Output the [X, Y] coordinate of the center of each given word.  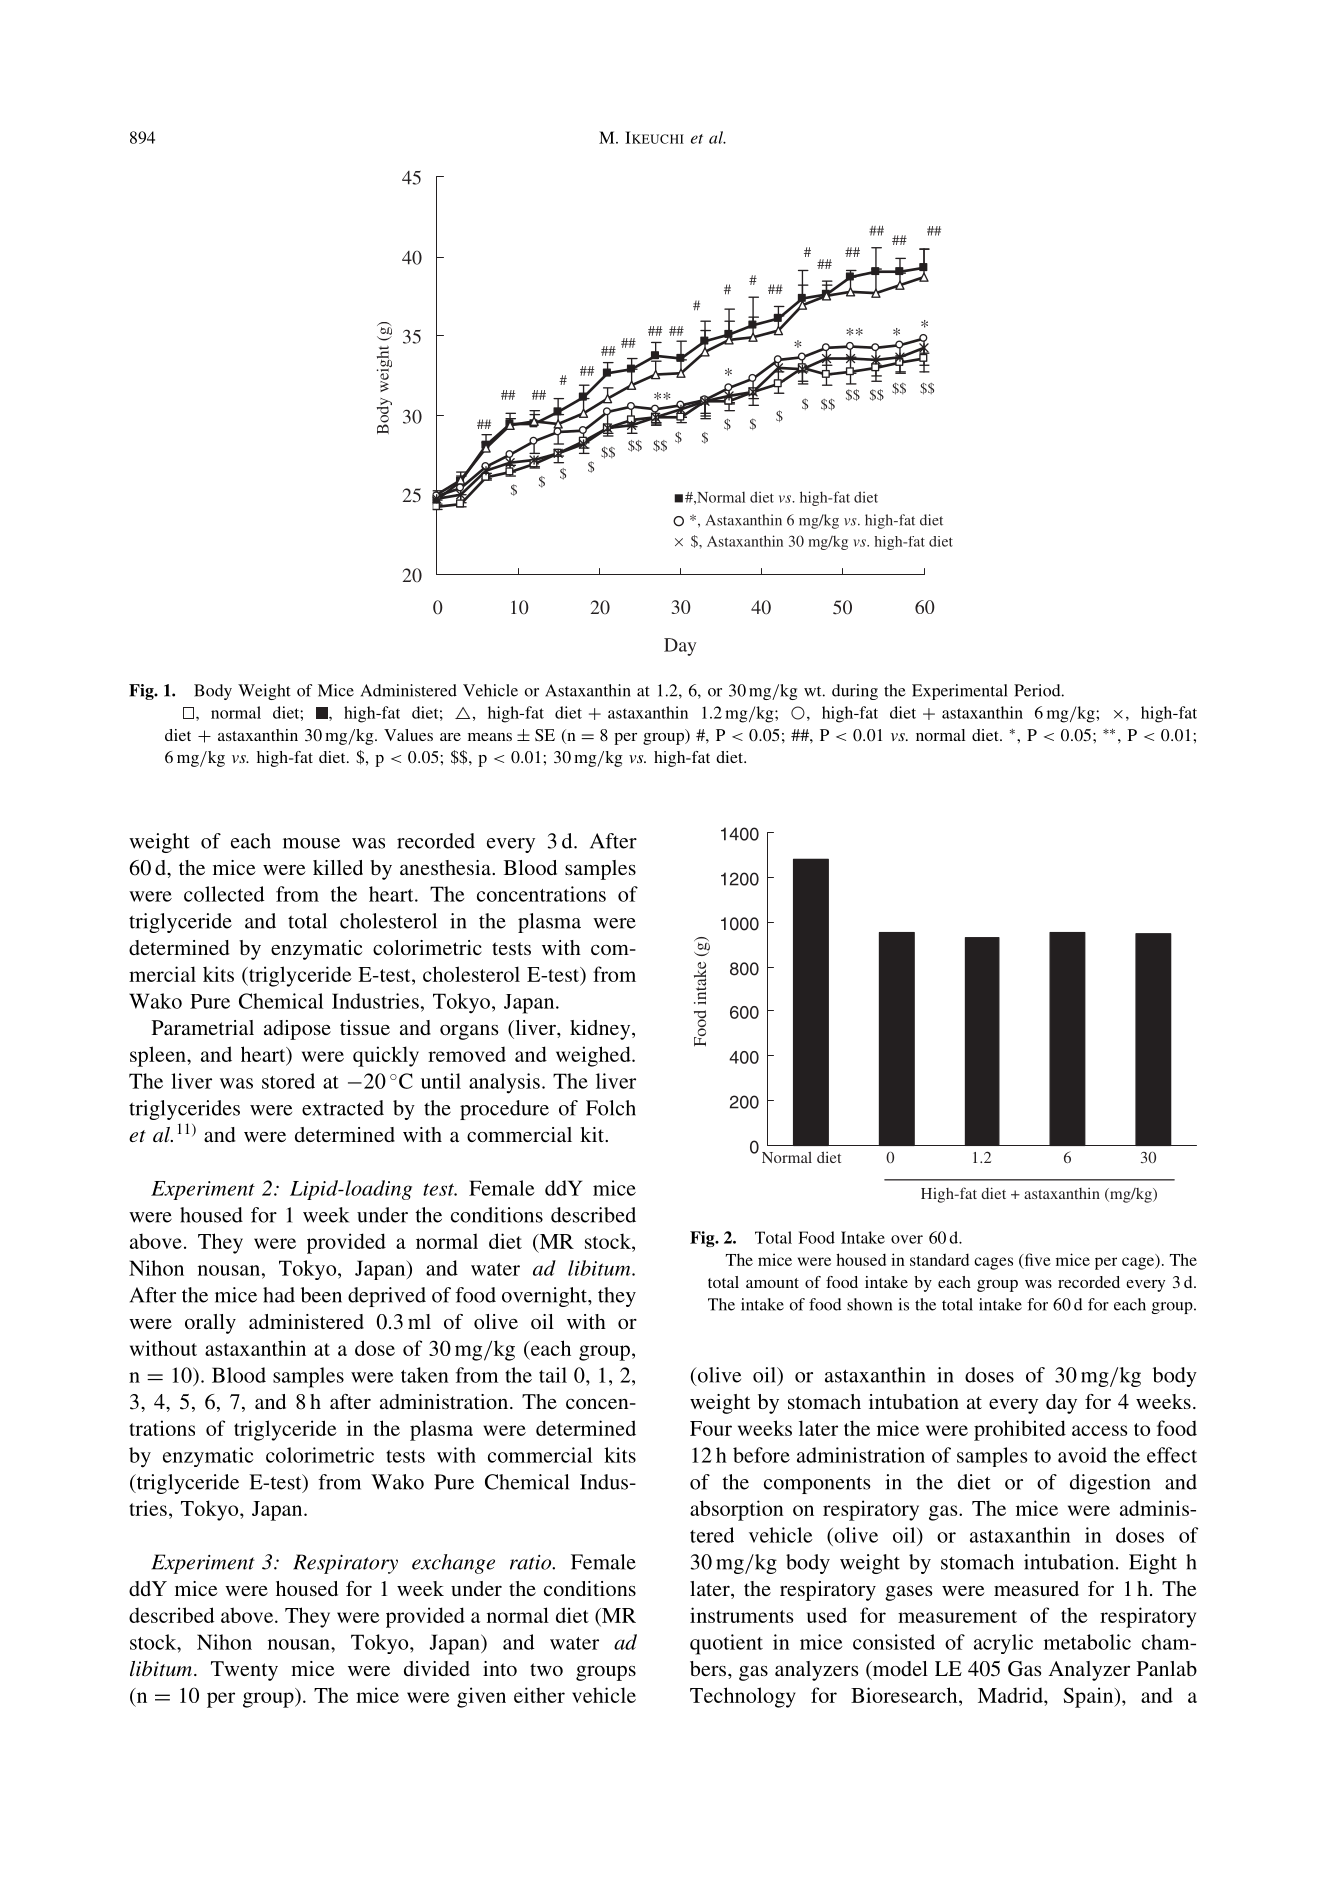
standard [939, 1259]
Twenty [244, 1671]
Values [408, 735]
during [855, 692]
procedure [504, 1110]
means [490, 737]
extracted [343, 1108]
